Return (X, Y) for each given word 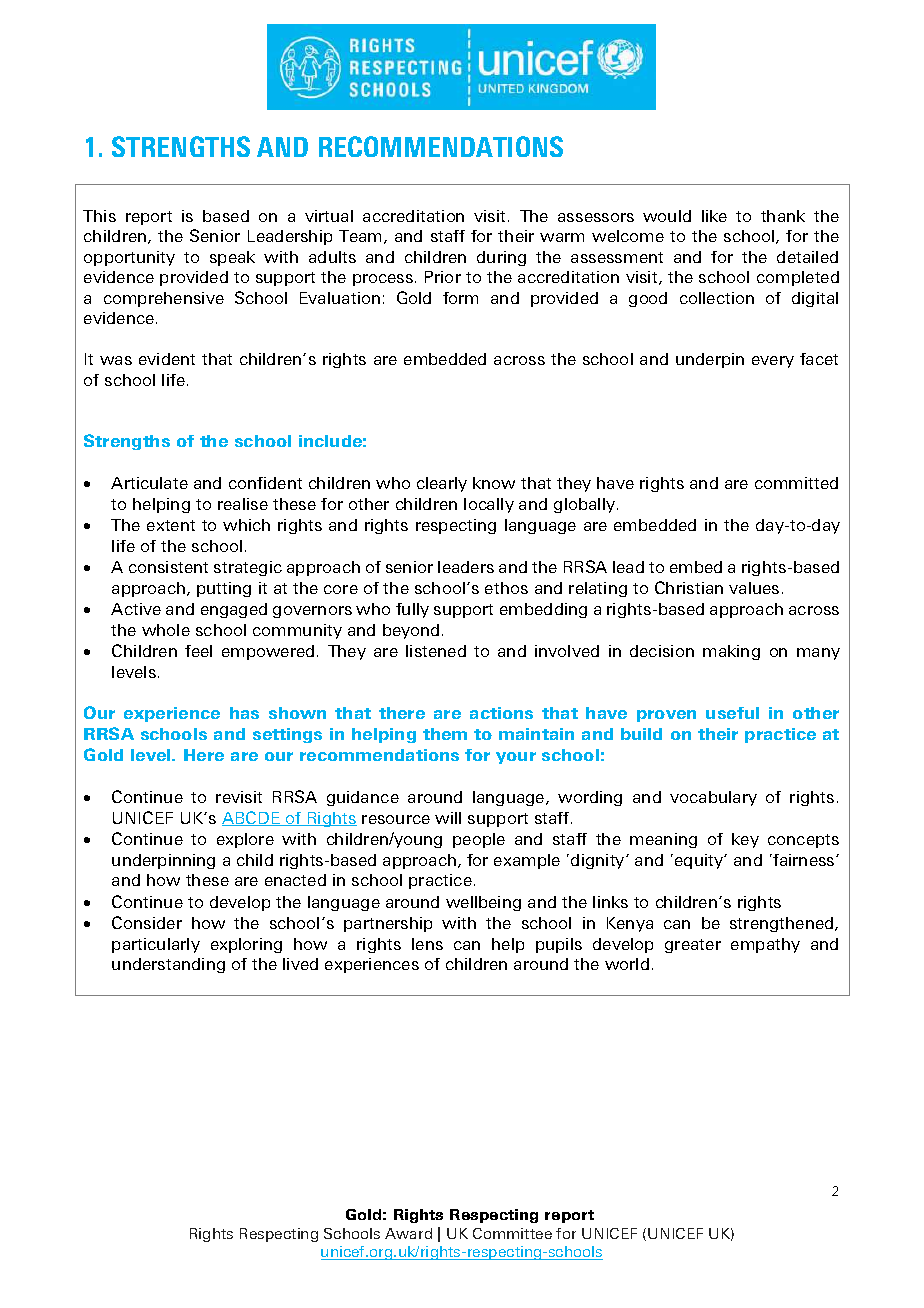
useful (732, 713)
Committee (512, 1233)
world (627, 964)
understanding (168, 965)
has (244, 713)
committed (796, 483)
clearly (442, 484)
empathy (765, 945)
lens (427, 944)
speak (232, 258)
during (501, 258)
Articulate (149, 483)
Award (408, 1233)
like (714, 216)
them (445, 734)
